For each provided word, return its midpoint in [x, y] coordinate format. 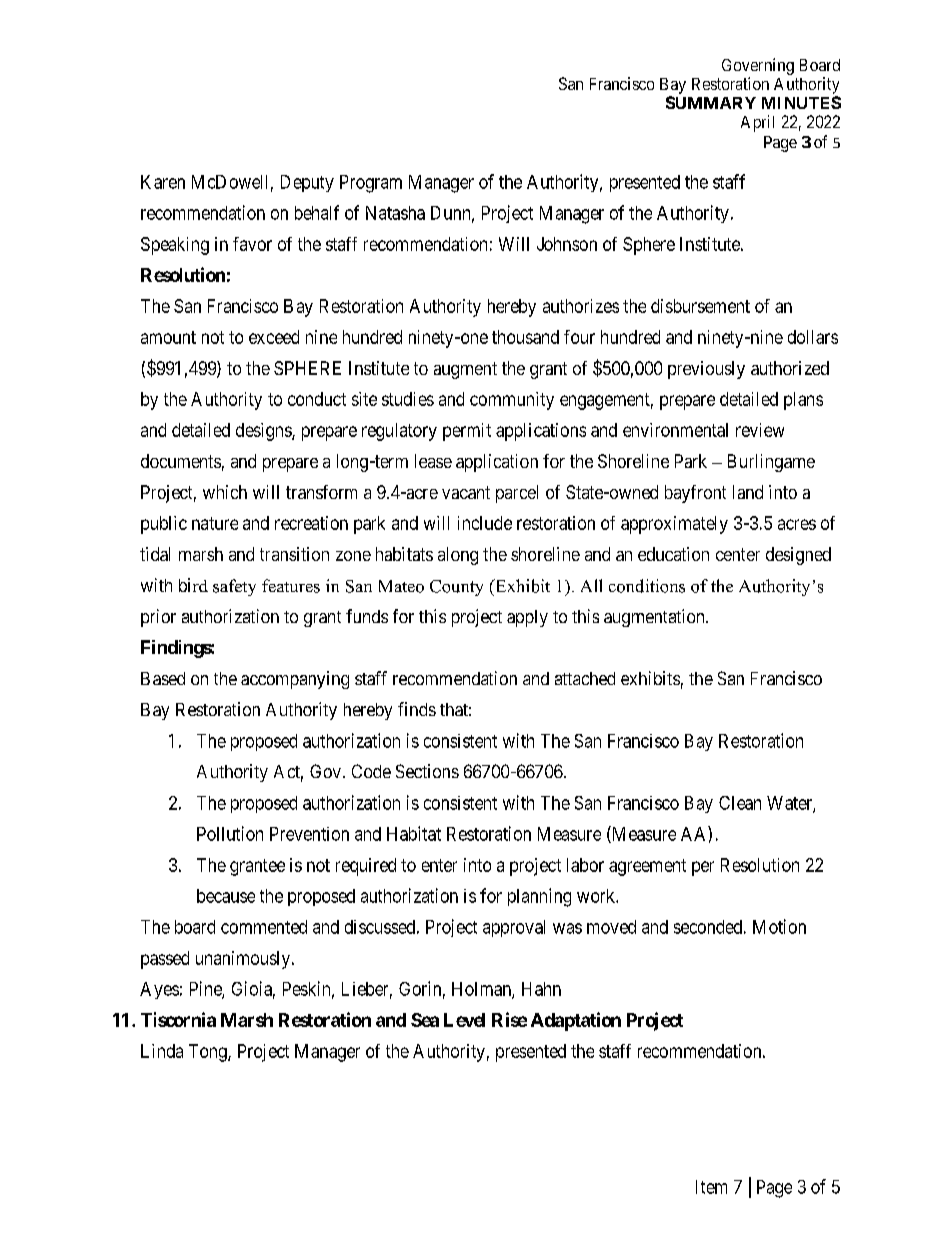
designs [264, 432]
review [760, 430]
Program [371, 184]
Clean [740, 803]
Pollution [230, 833]
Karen [163, 182]
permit [467, 432]
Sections [427, 771]
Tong [209, 1053]
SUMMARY [711, 102]
